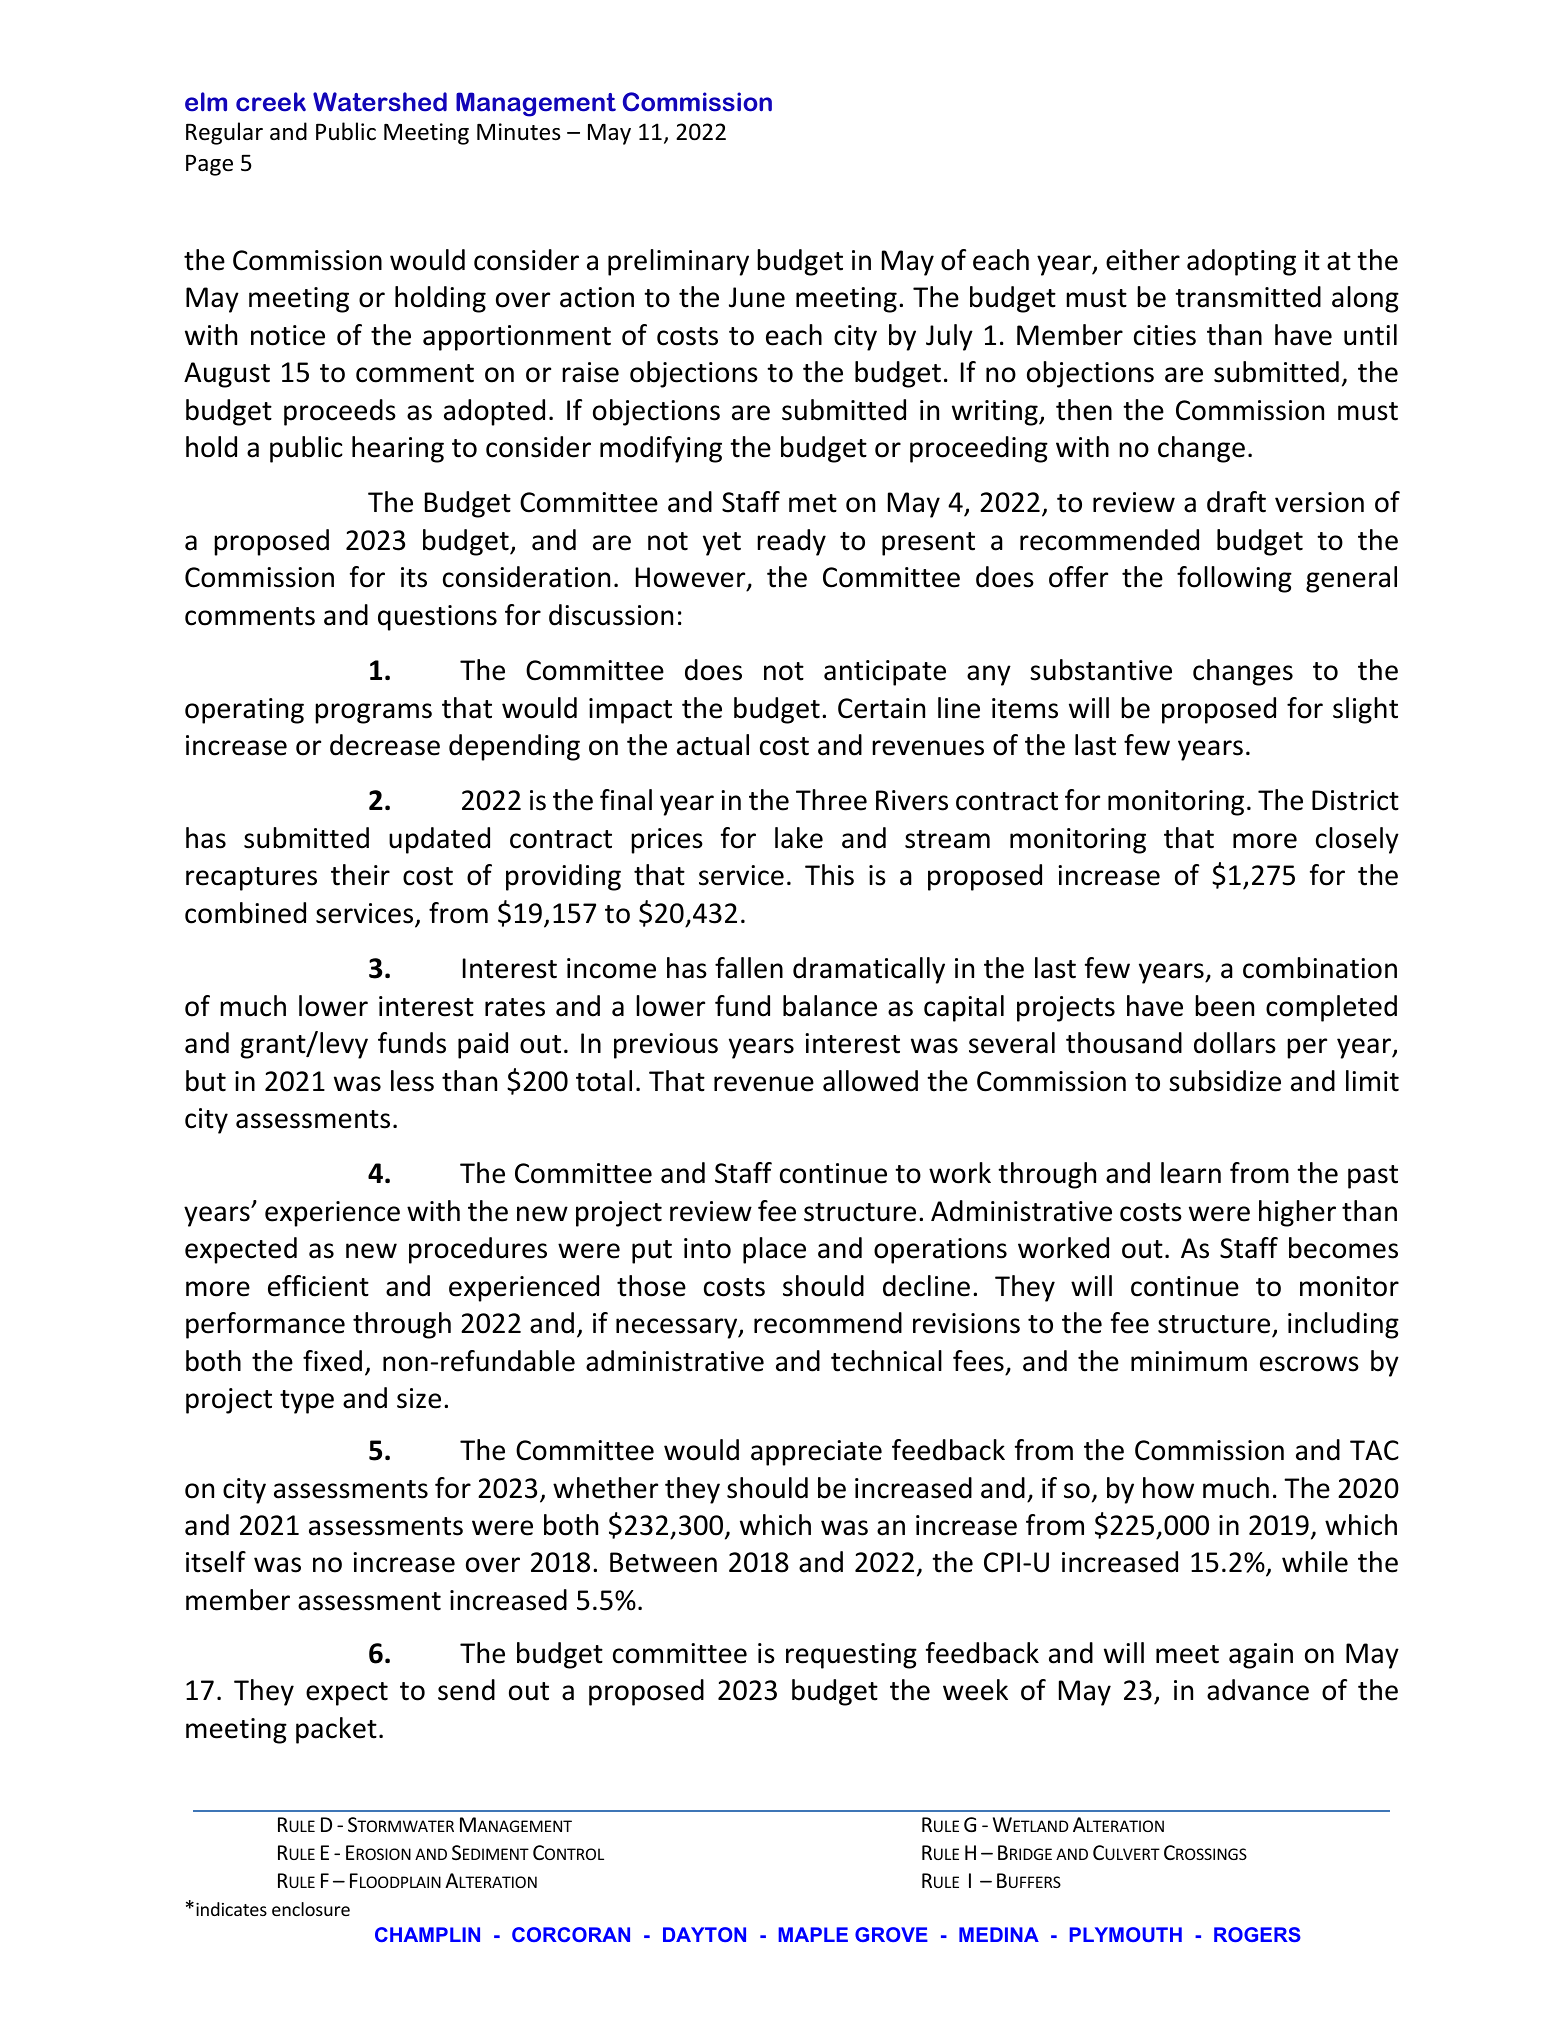  What do you see at coordinates (380, 102) in the document?
I see `Watershed` at bounding box center [380, 102].
